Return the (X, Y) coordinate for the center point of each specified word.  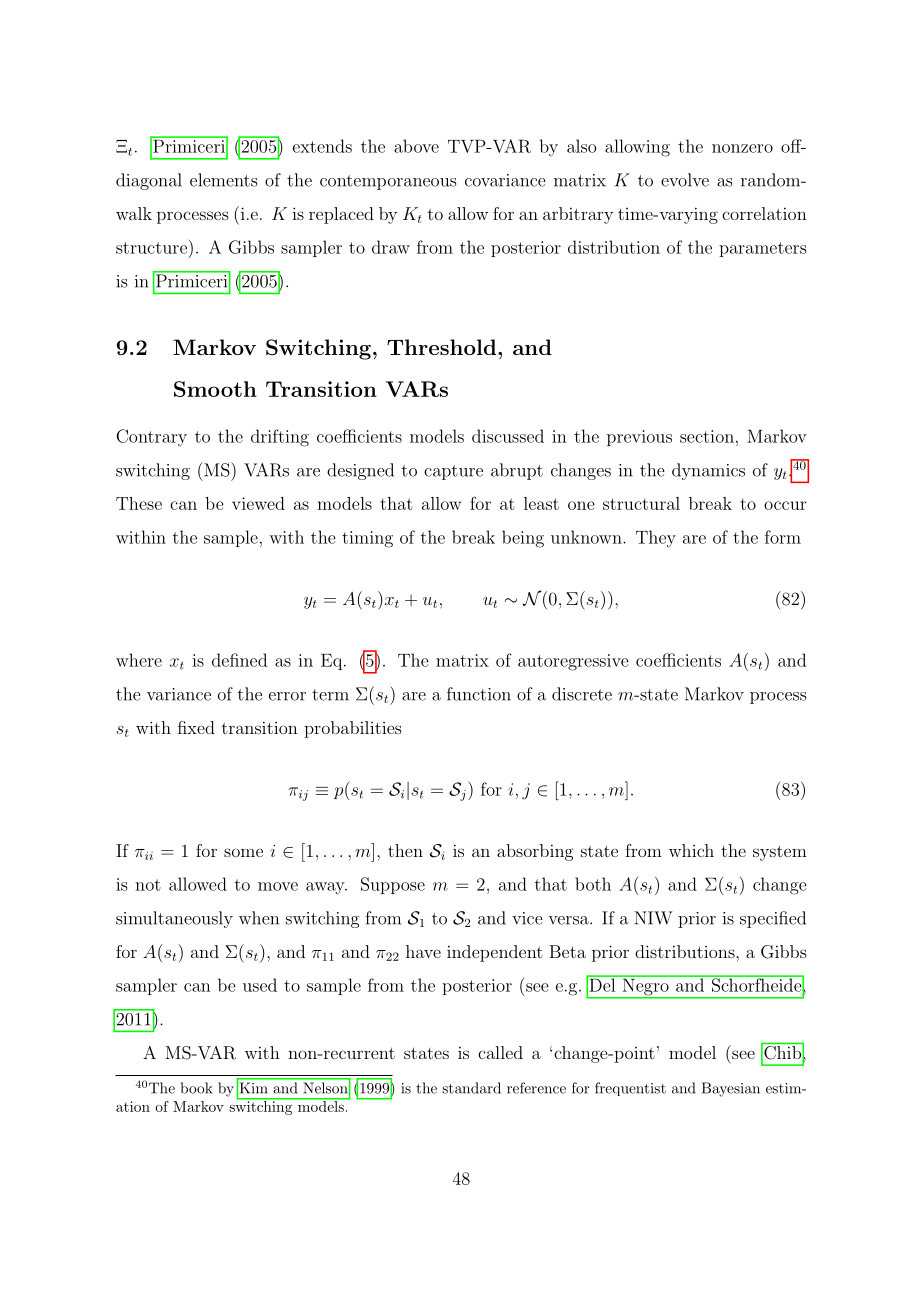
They (656, 539)
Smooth (215, 389)
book (196, 1088)
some (243, 852)
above (416, 146)
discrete (582, 694)
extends (322, 146)
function (479, 694)
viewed (258, 503)
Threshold (441, 347)
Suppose (393, 885)
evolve (685, 180)
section (707, 436)
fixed (196, 727)
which (691, 850)
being (523, 539)
